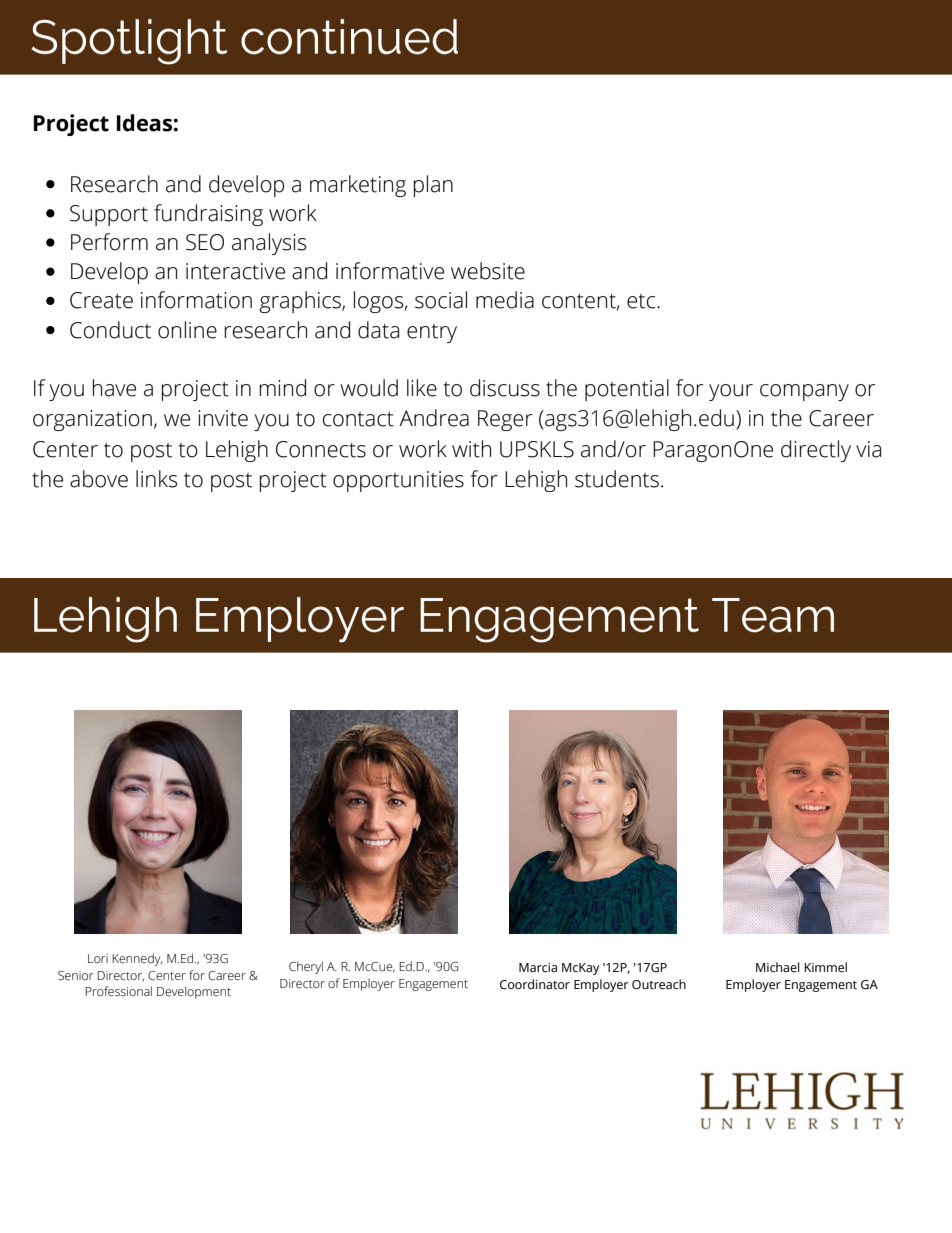  Describe the element at coordinates (156, 479) in the image. I see `links` at that location.
